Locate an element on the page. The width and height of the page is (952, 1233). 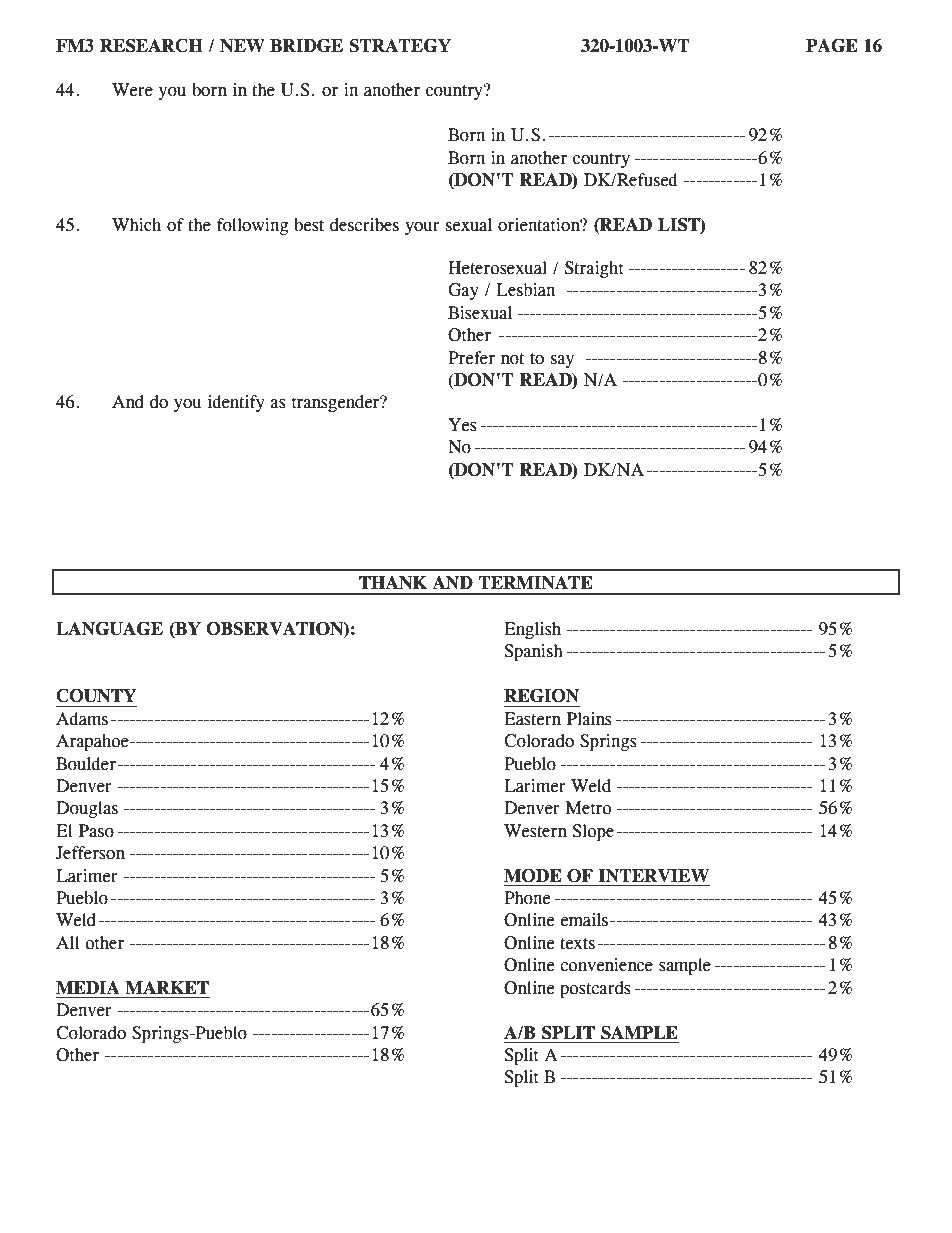
Were is located at coordinates (132, 90).
